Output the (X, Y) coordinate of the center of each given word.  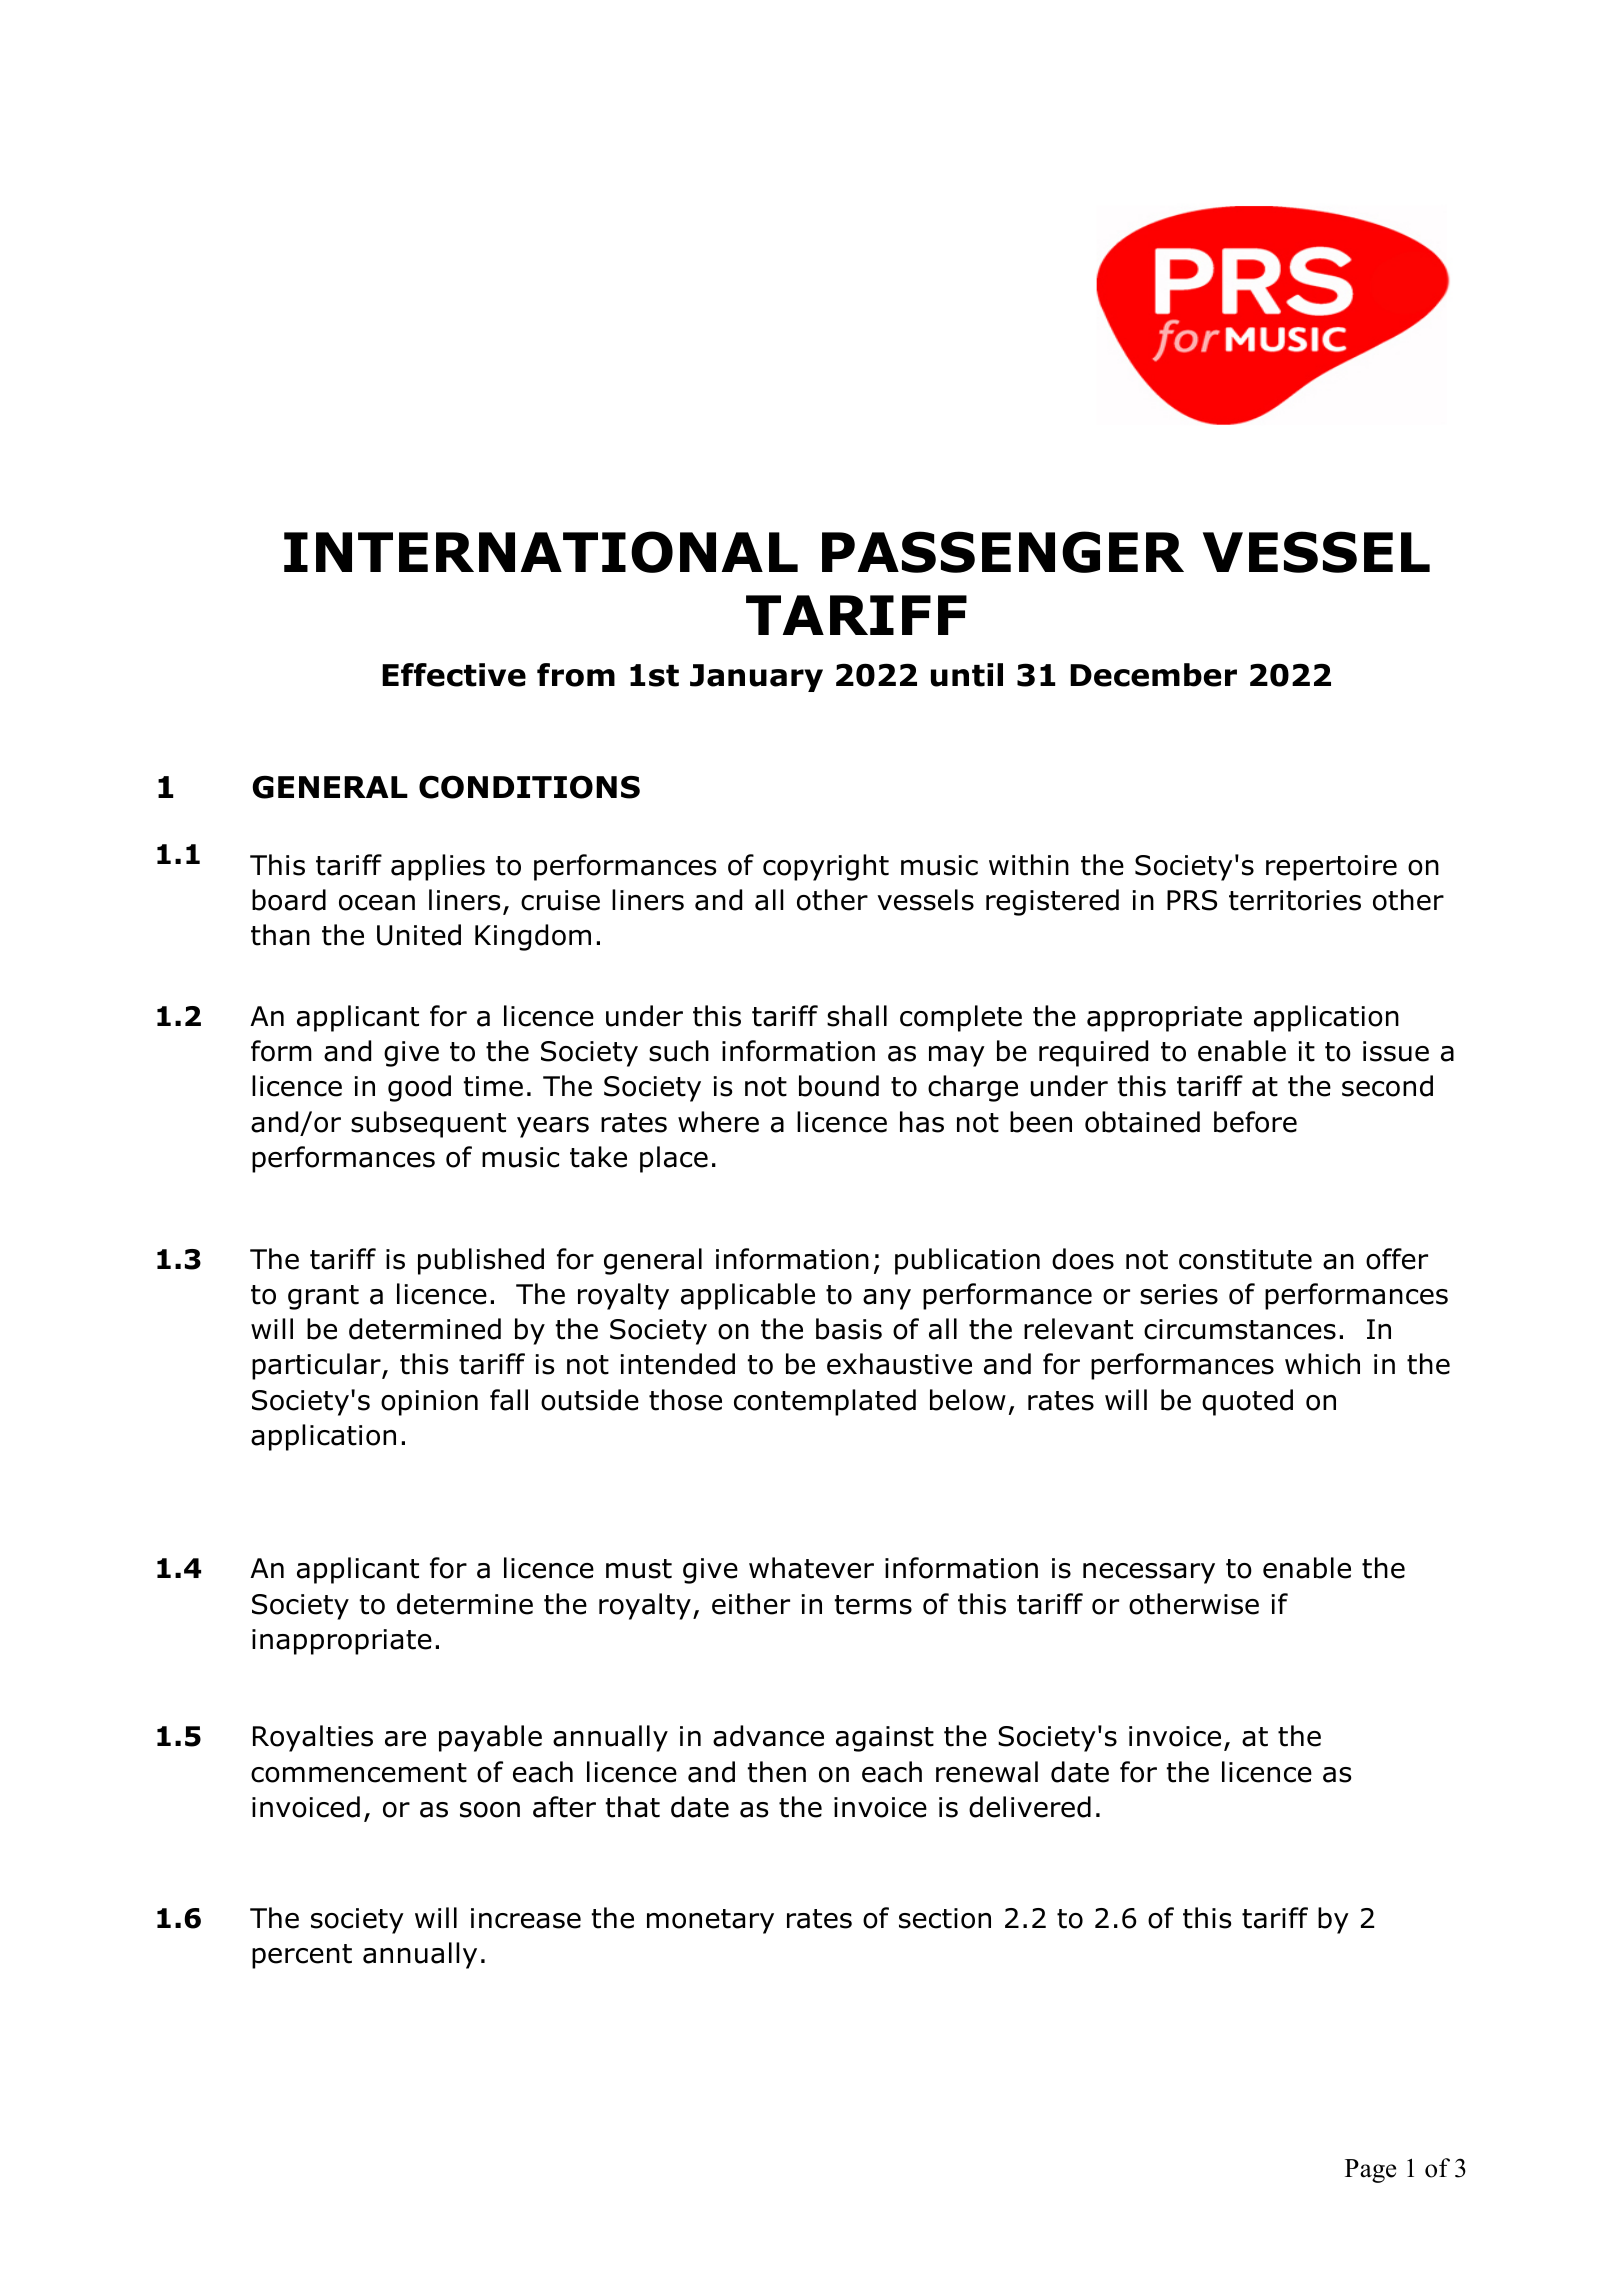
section (945, 1918)
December (1153, 675)
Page (1370, 2171)
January (756, 678)
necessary (1149, 1573)
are (405, 1739)
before (1255, 1122)
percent (302, 1956)
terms (873, 1605)
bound (839, 1086)
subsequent (428, 1124)
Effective (454, 675)
